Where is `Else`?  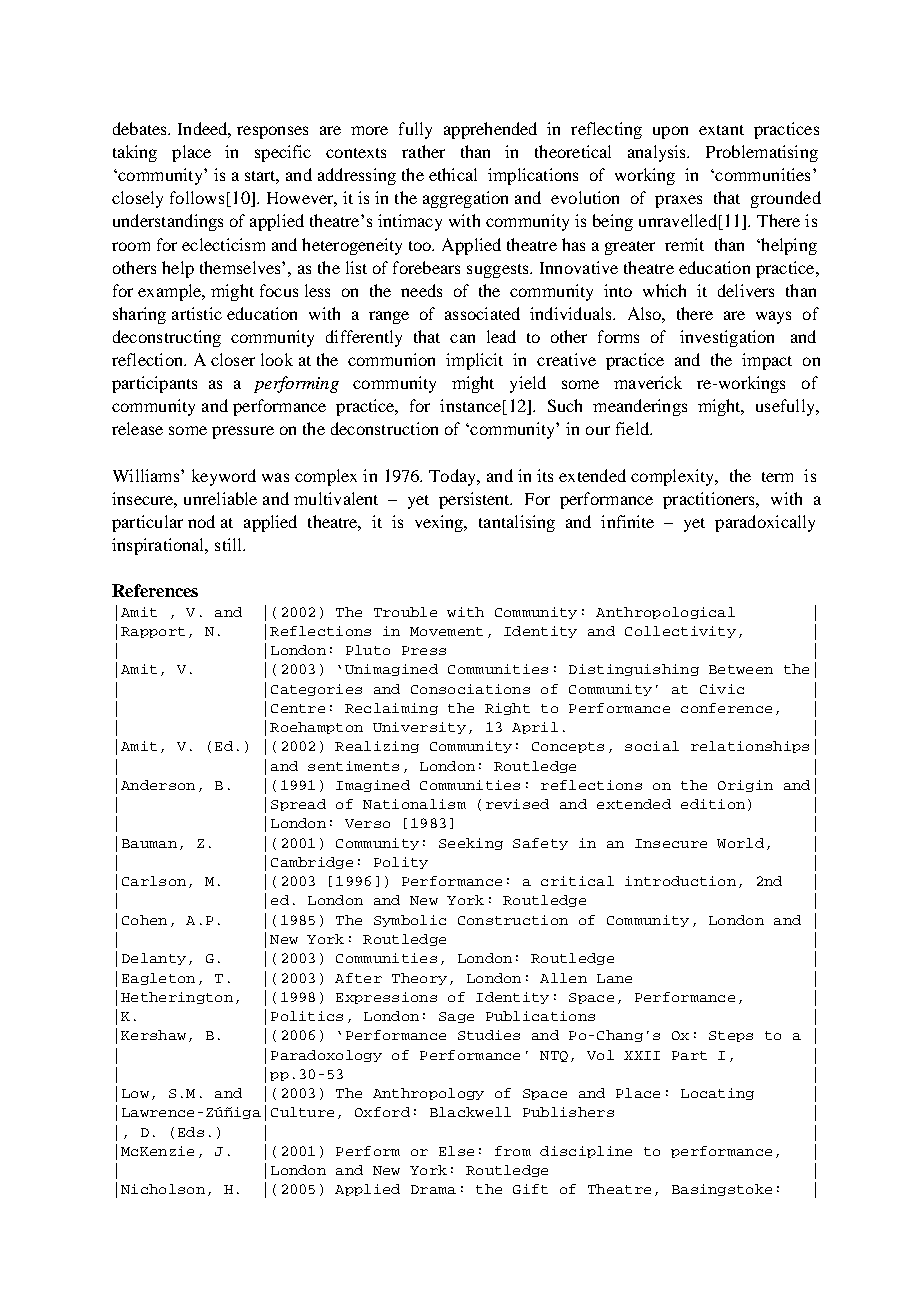 Else is located at coordinates (456, 1151).
